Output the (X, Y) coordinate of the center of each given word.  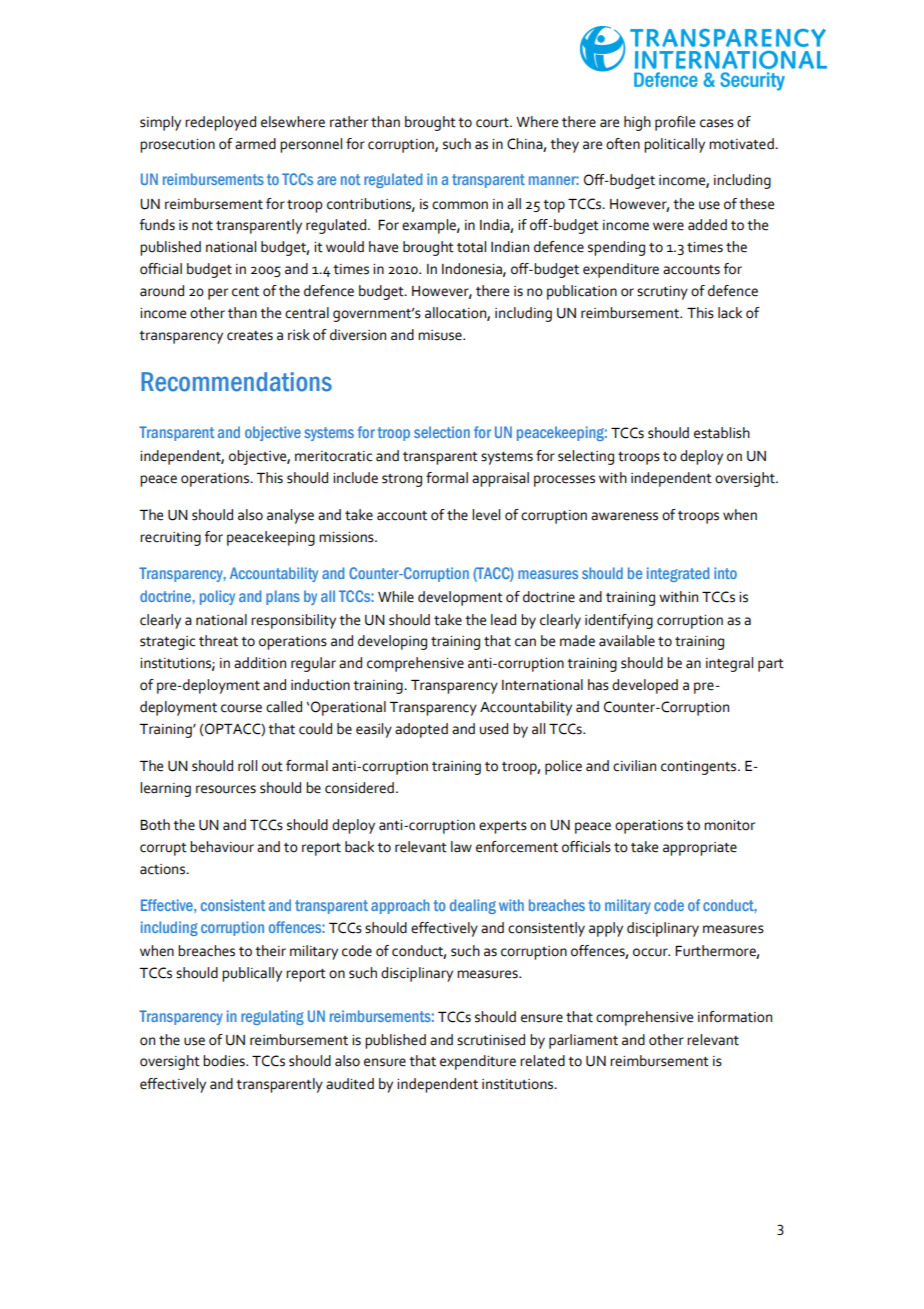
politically (674, 145)
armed (255, 144)
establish (722, 433)
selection (442, 432)
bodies (225, 1061)
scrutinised (491, 1040)
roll (247, 766)
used (494, 729)
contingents (700, 768)
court (493, 123)
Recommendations (236, 382)
